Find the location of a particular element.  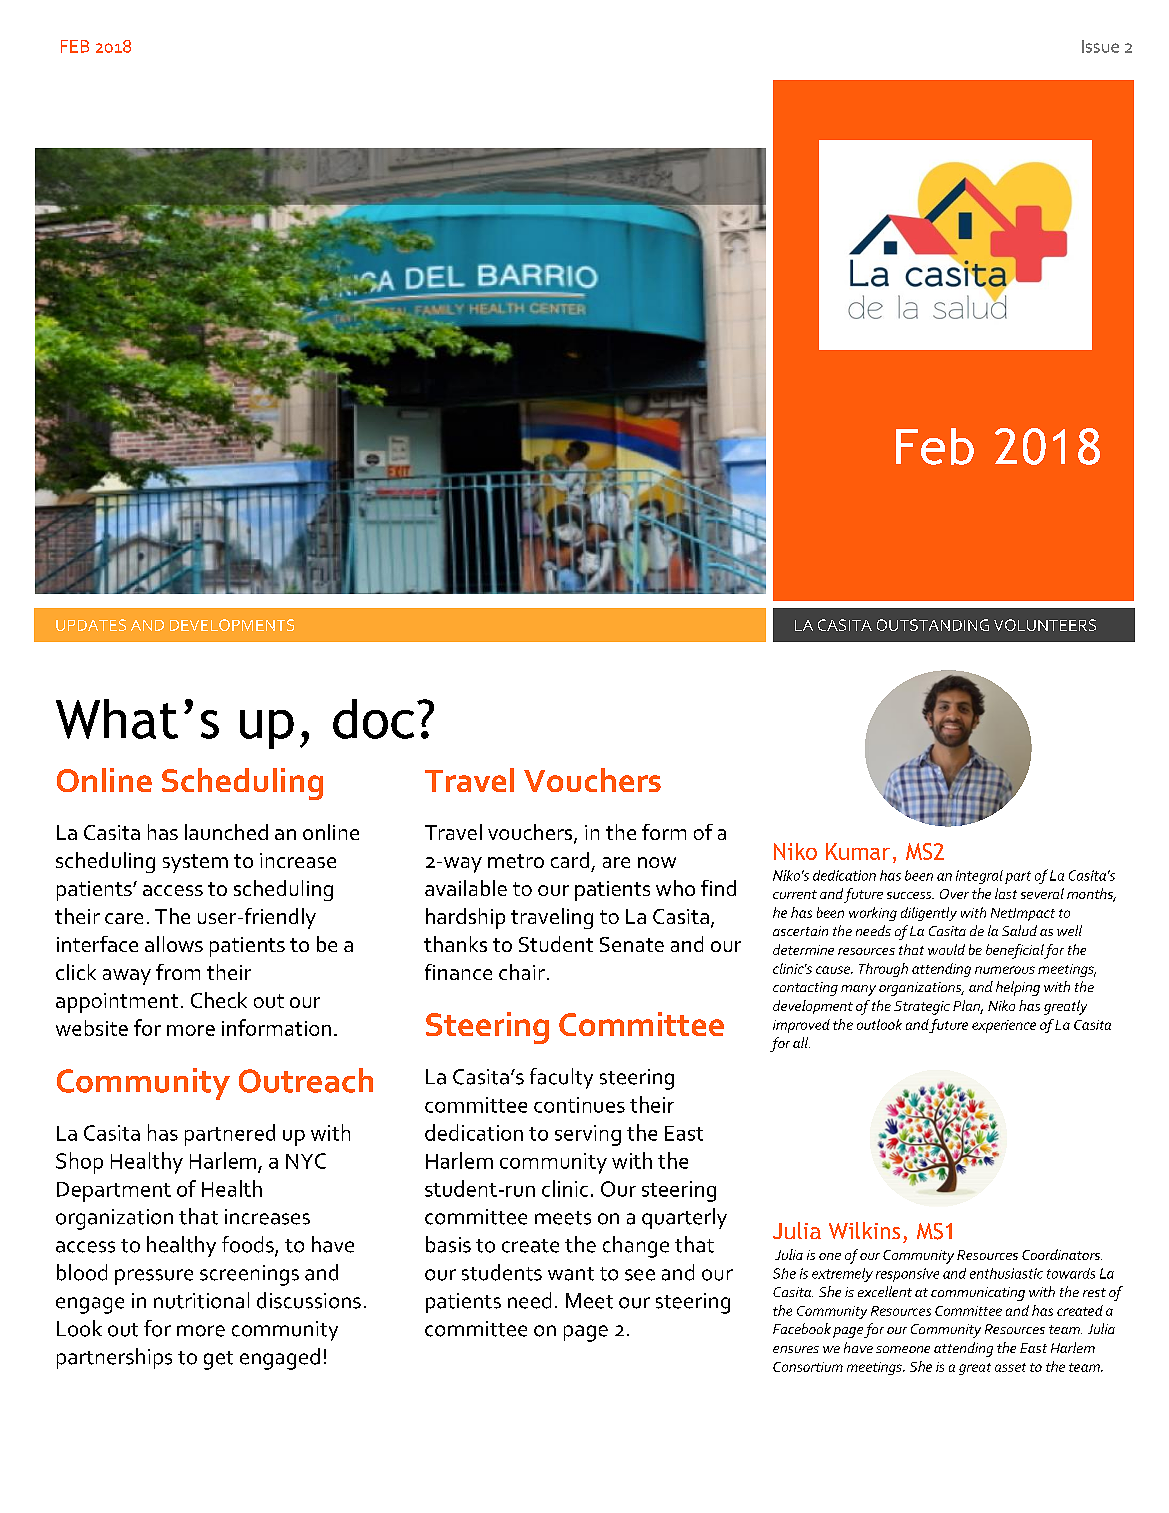

UPDATES is located at coordinates (91, 625).
